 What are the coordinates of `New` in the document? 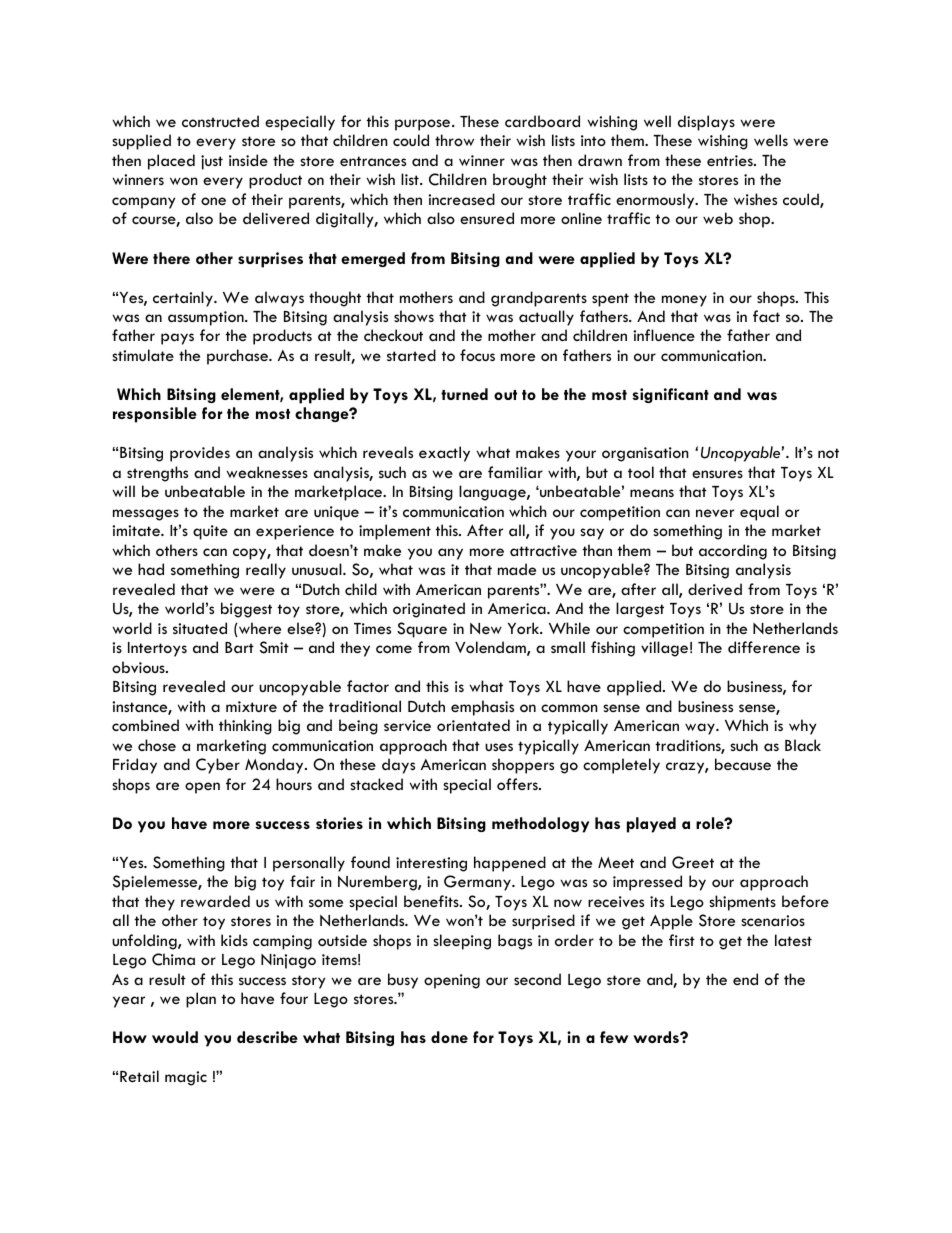 It's located at (486, 628).
